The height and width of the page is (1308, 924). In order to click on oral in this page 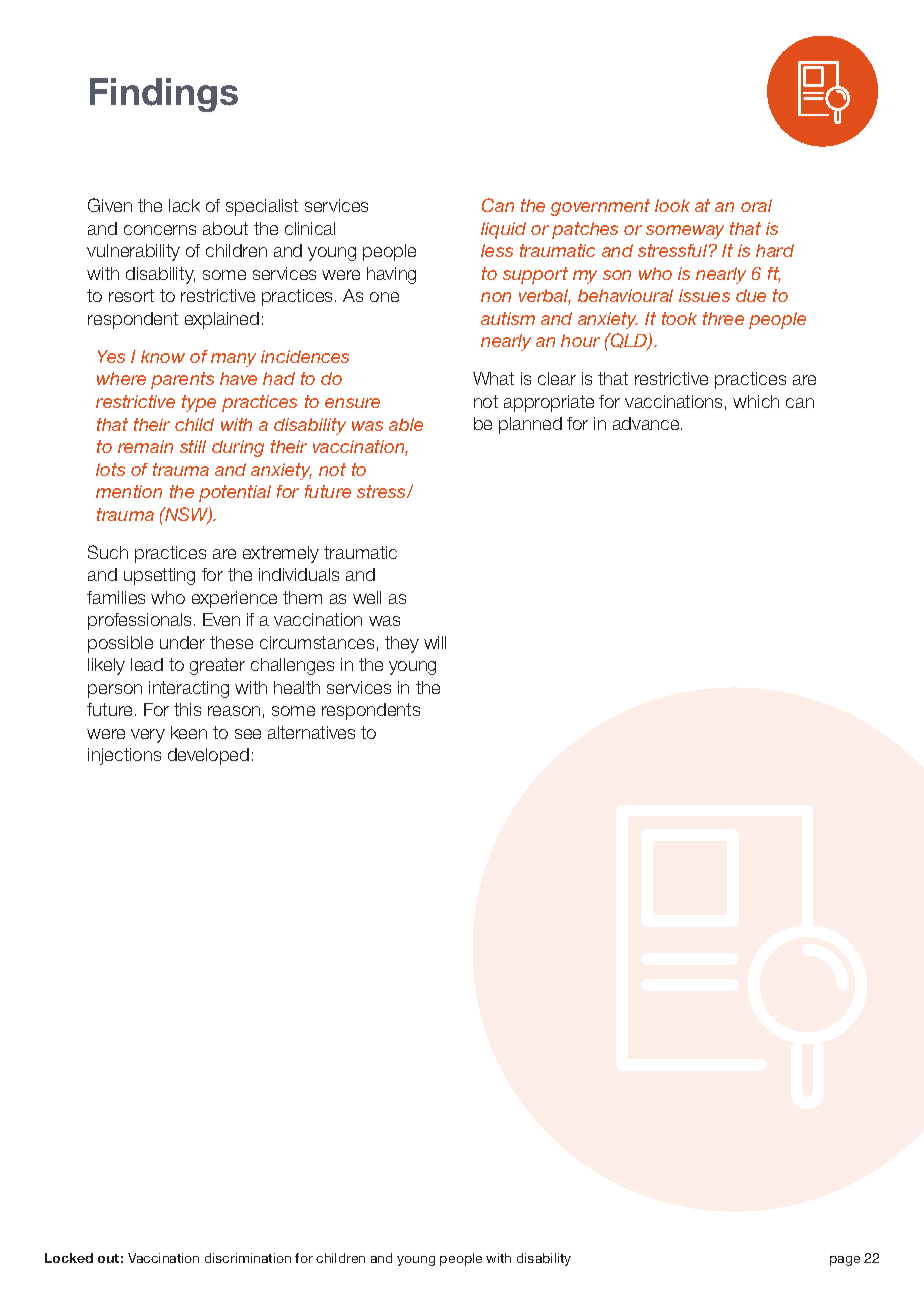, I will do `click(756, 205)`.
